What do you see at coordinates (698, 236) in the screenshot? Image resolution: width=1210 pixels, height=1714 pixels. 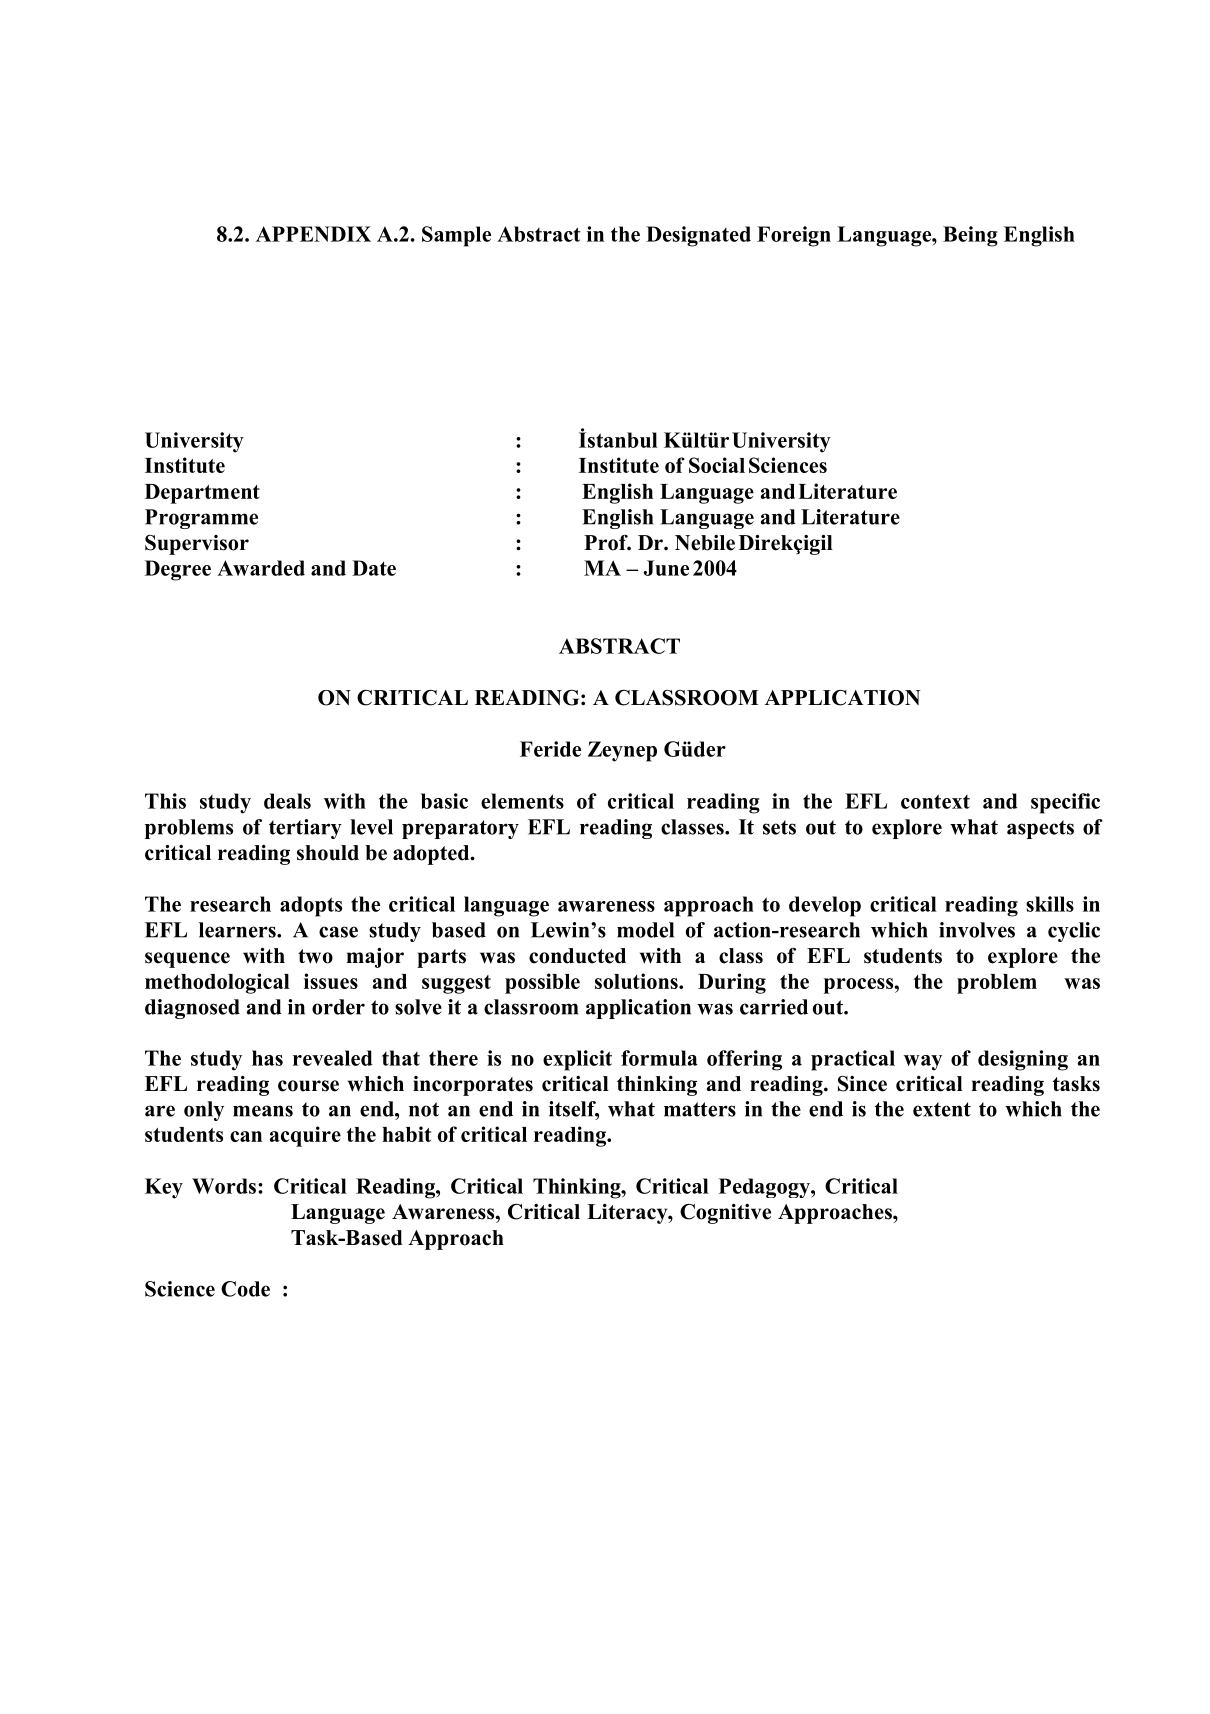 I see `Designated` at bounding box center [698, 236].
